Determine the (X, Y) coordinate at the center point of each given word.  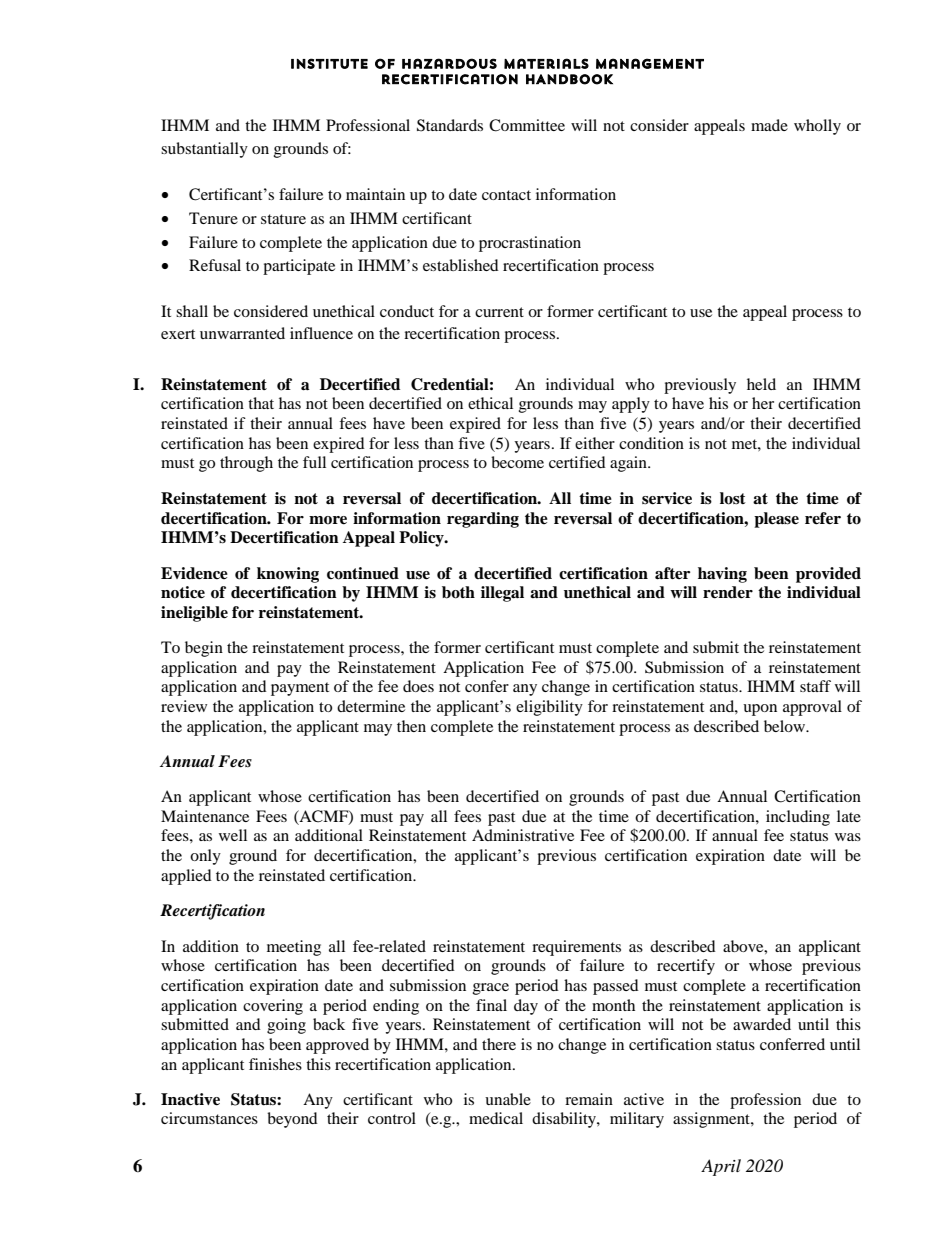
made (769, 125)
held (761, 384)
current (499, 312)
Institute (329, 63)
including (798, 818)
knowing (288, 575)
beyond (292, 1120)
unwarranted (242, 333)
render (728, 592)
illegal (502, 594)
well (233, 835)
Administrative (523, 835)
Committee (527, 125)
